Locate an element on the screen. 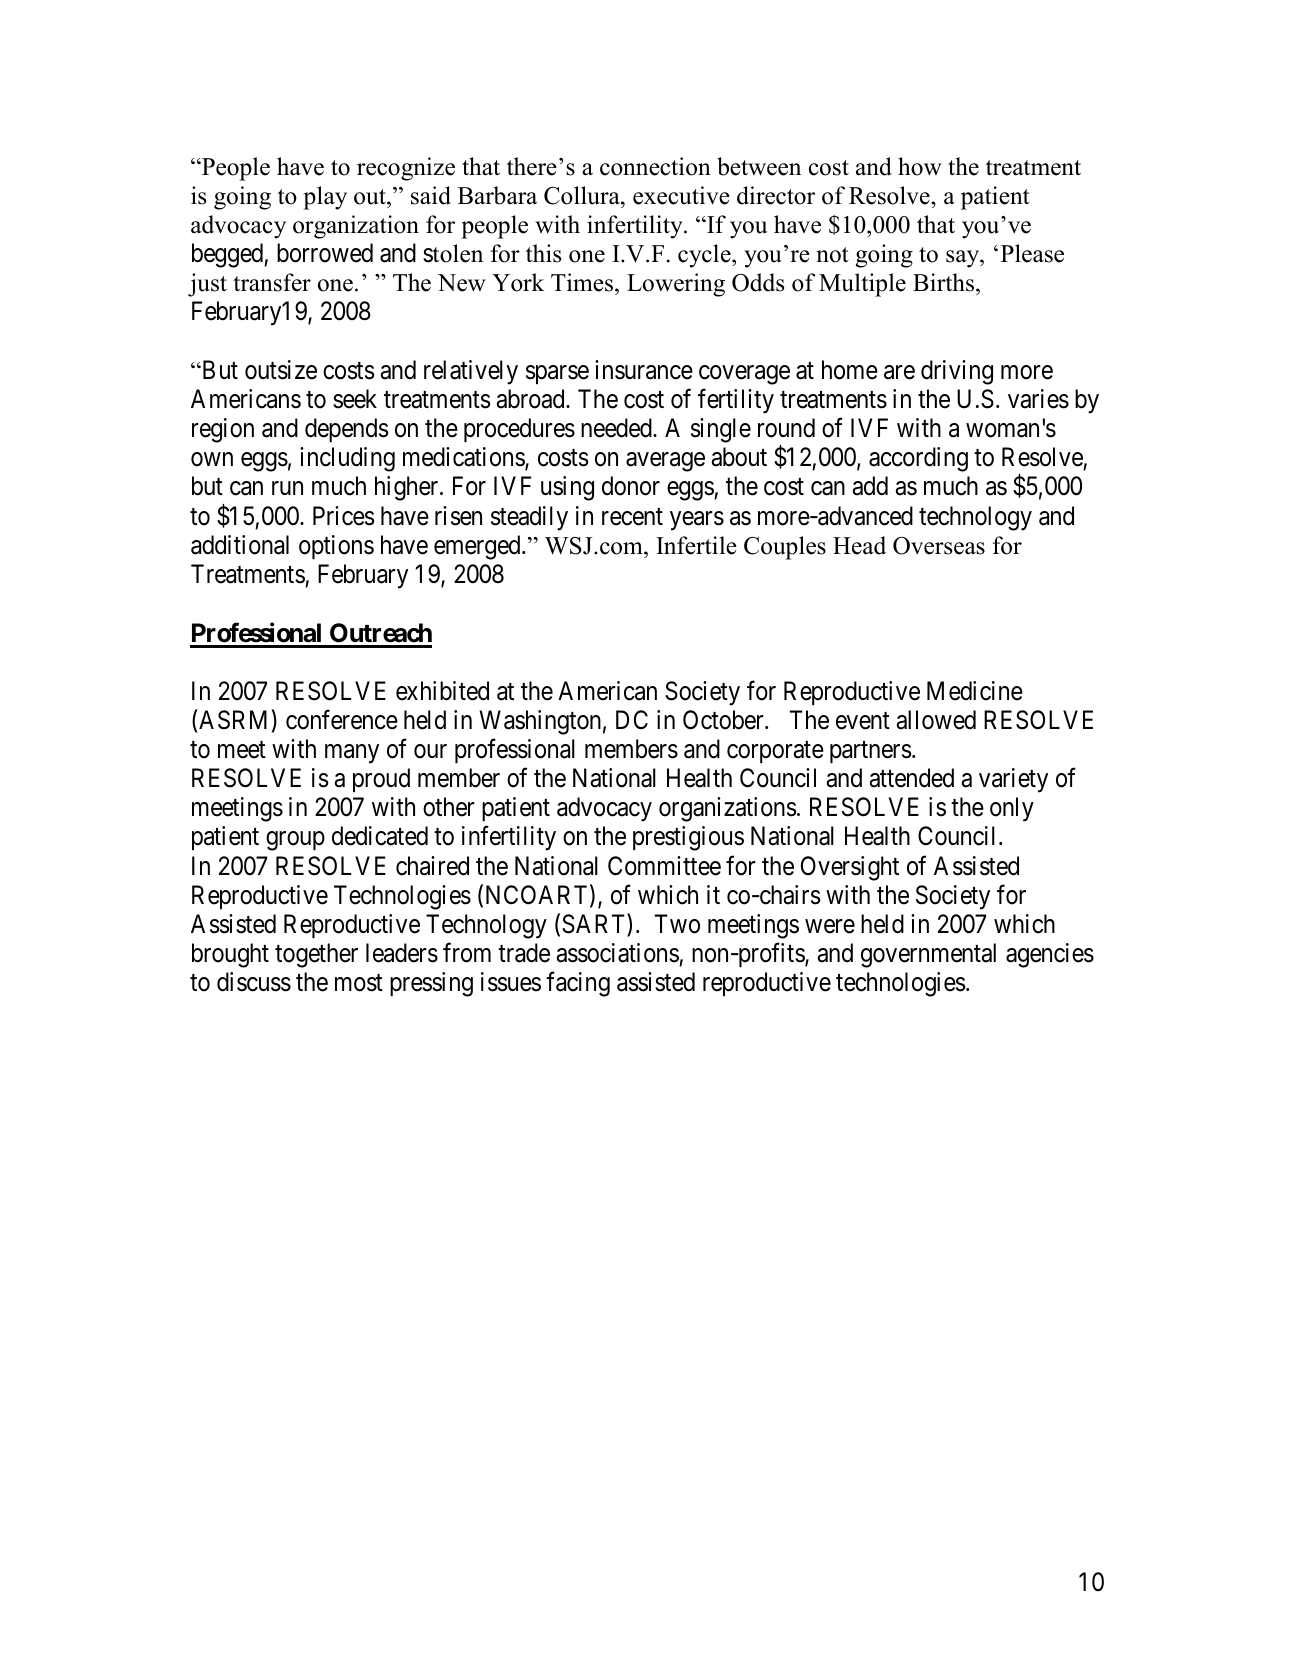  how is located at coordinates (920, 166).
